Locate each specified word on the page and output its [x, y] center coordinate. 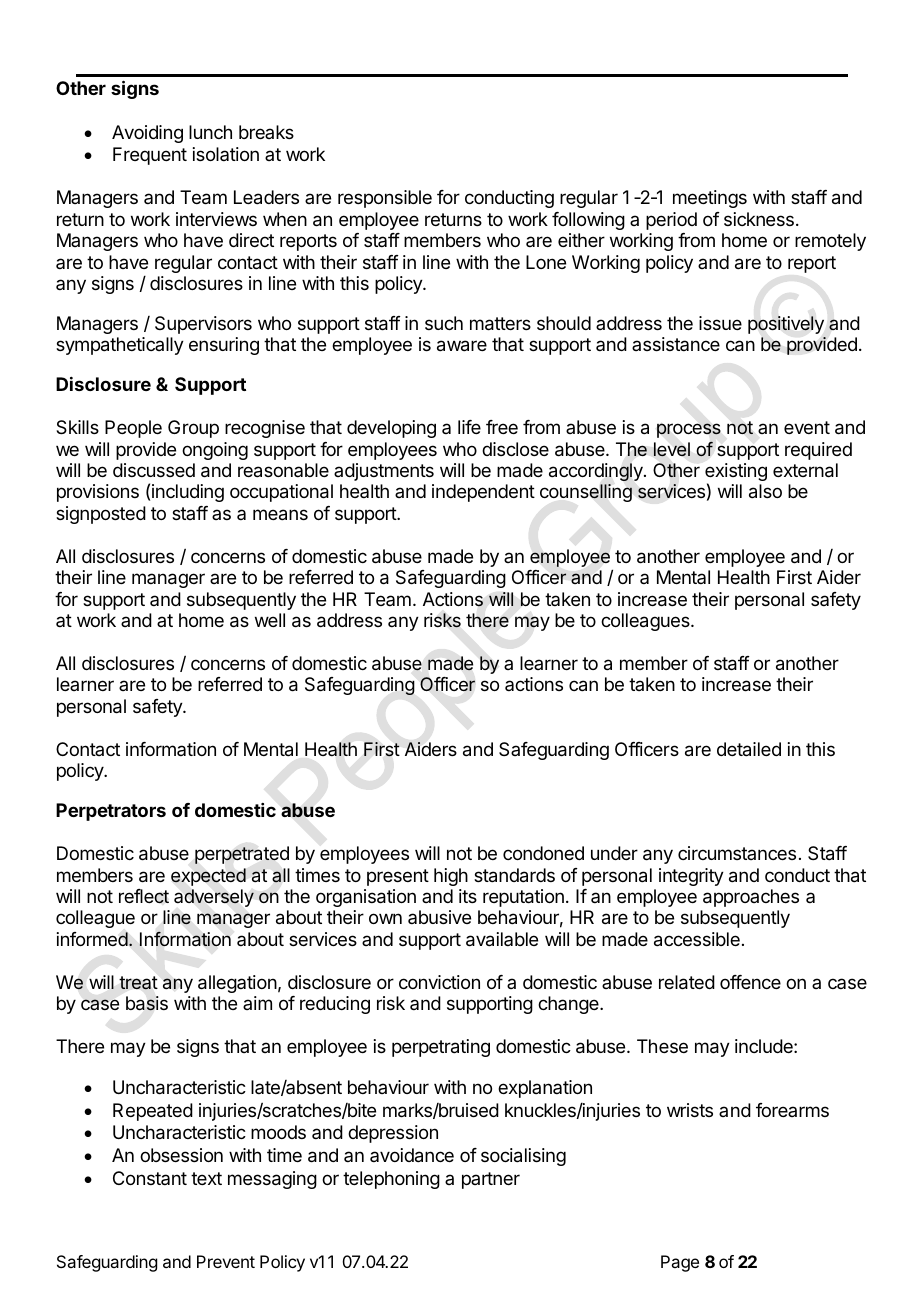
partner [491, 1180]
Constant [150, 1178]
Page [680, 1263]
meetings [710, 199]
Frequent [150, 156]
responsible [385, 199]
